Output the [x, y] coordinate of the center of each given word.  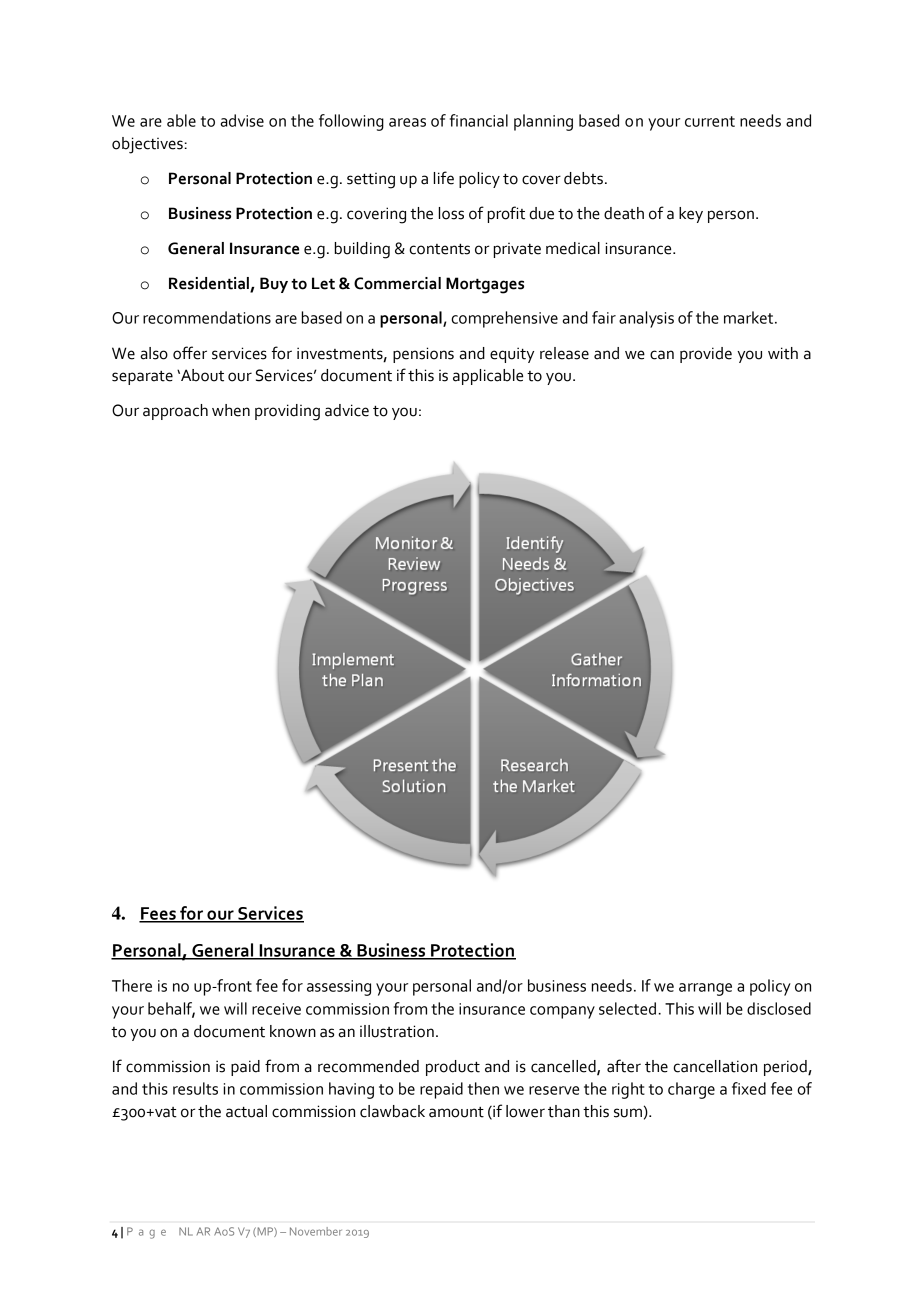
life [444, 178]
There [132, 985]
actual [246, 1111]
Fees [158, 914]
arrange [705, 989]
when [231, 410]
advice [347, 410]
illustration [397, 1031]
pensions [423, 355]
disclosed [779, 1008]
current [710, 121]
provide [706, 355]
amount [456, 1112]
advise [242, 120]
